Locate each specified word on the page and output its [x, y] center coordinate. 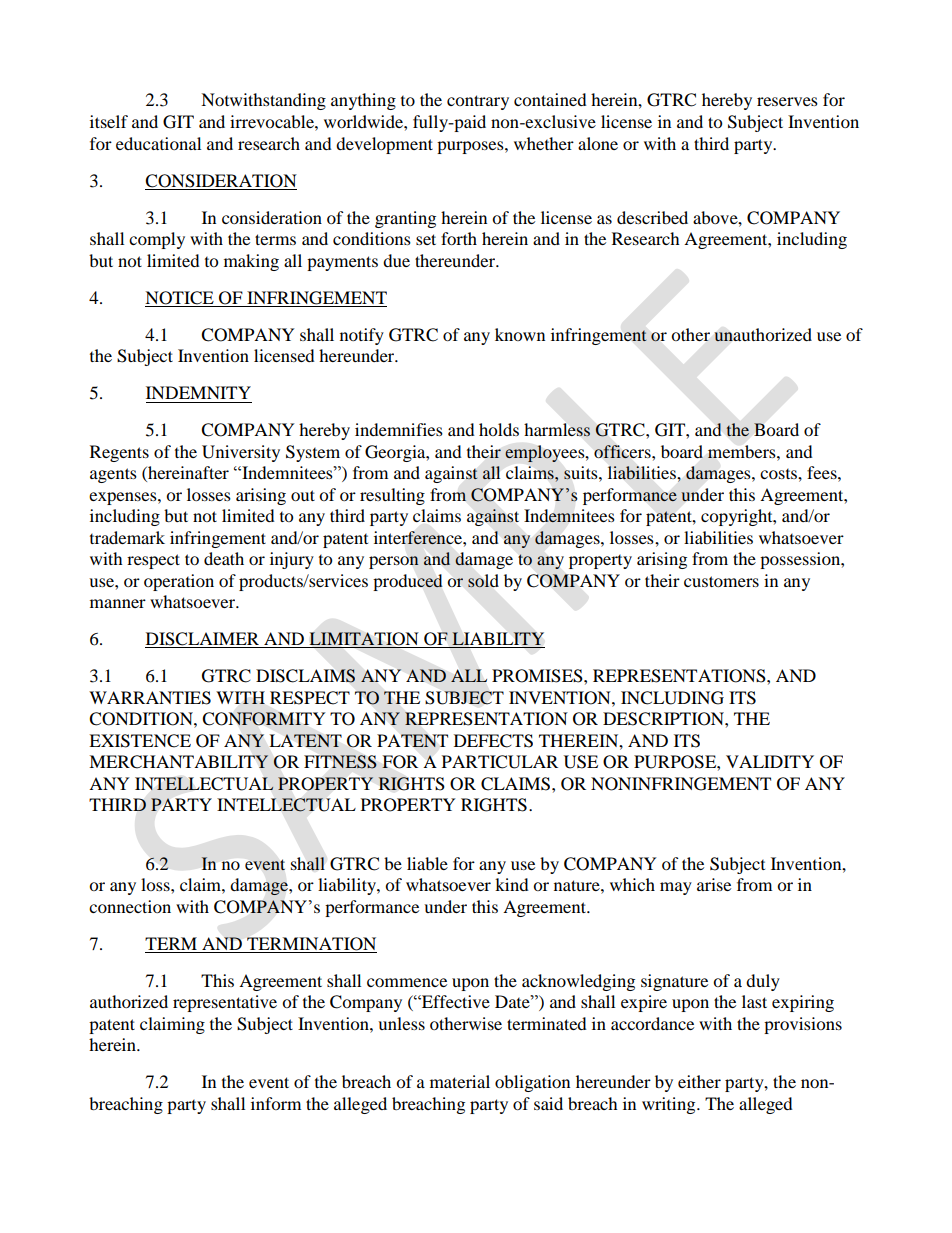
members [743, 451]
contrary [478, 102]
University [241, 453]
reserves [787, 101]
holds [499, 429]
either [699, 1081]
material [460, 1081]
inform [276, 1103]
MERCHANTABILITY [179, 762]
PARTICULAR [500, 762]
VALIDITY [770, 761]
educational [158, 143]
